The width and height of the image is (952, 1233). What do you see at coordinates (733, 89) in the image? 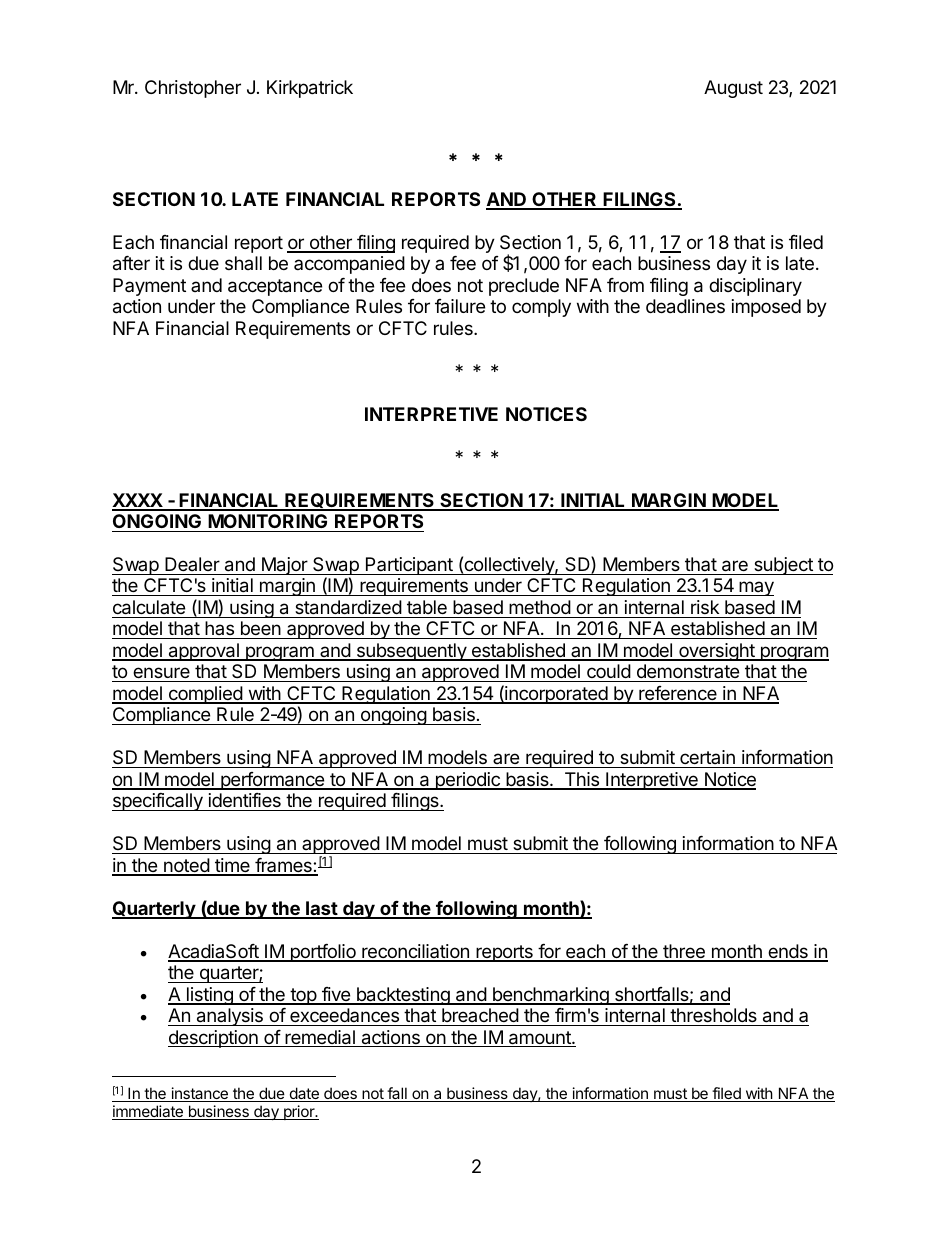
I see `August` at bounding box center [733, 89].
